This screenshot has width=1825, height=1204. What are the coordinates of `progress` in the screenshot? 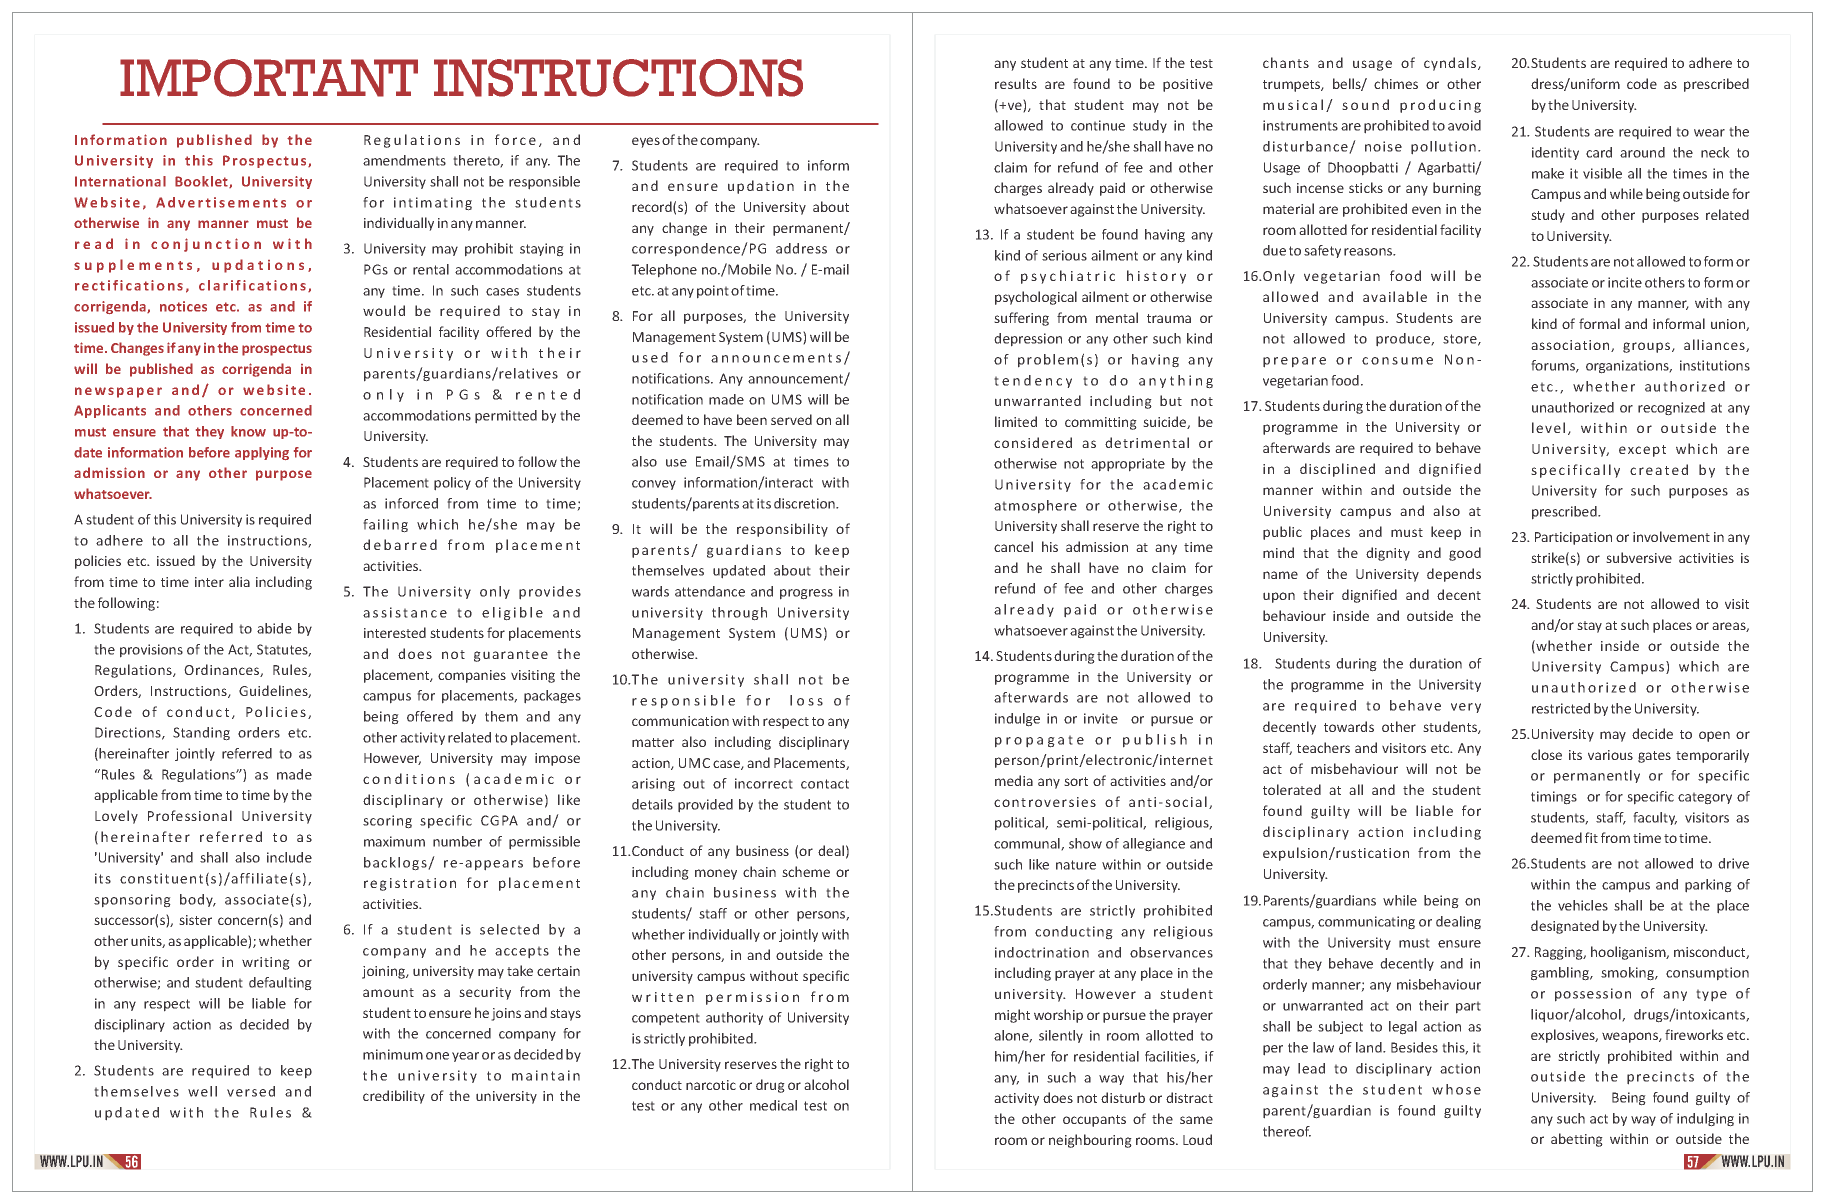 It's located at (806, 594).
